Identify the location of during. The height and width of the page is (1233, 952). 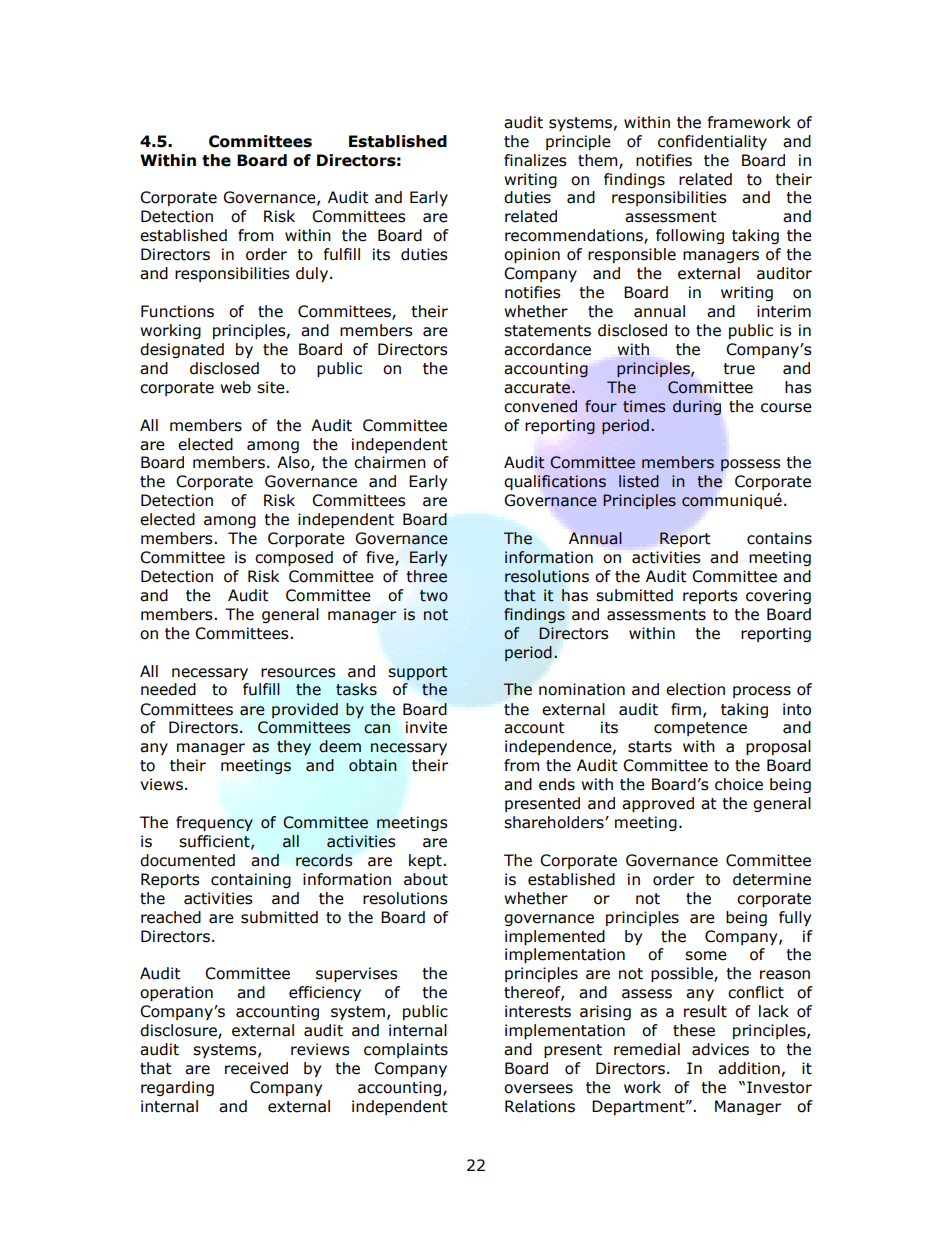
(697, 407).
